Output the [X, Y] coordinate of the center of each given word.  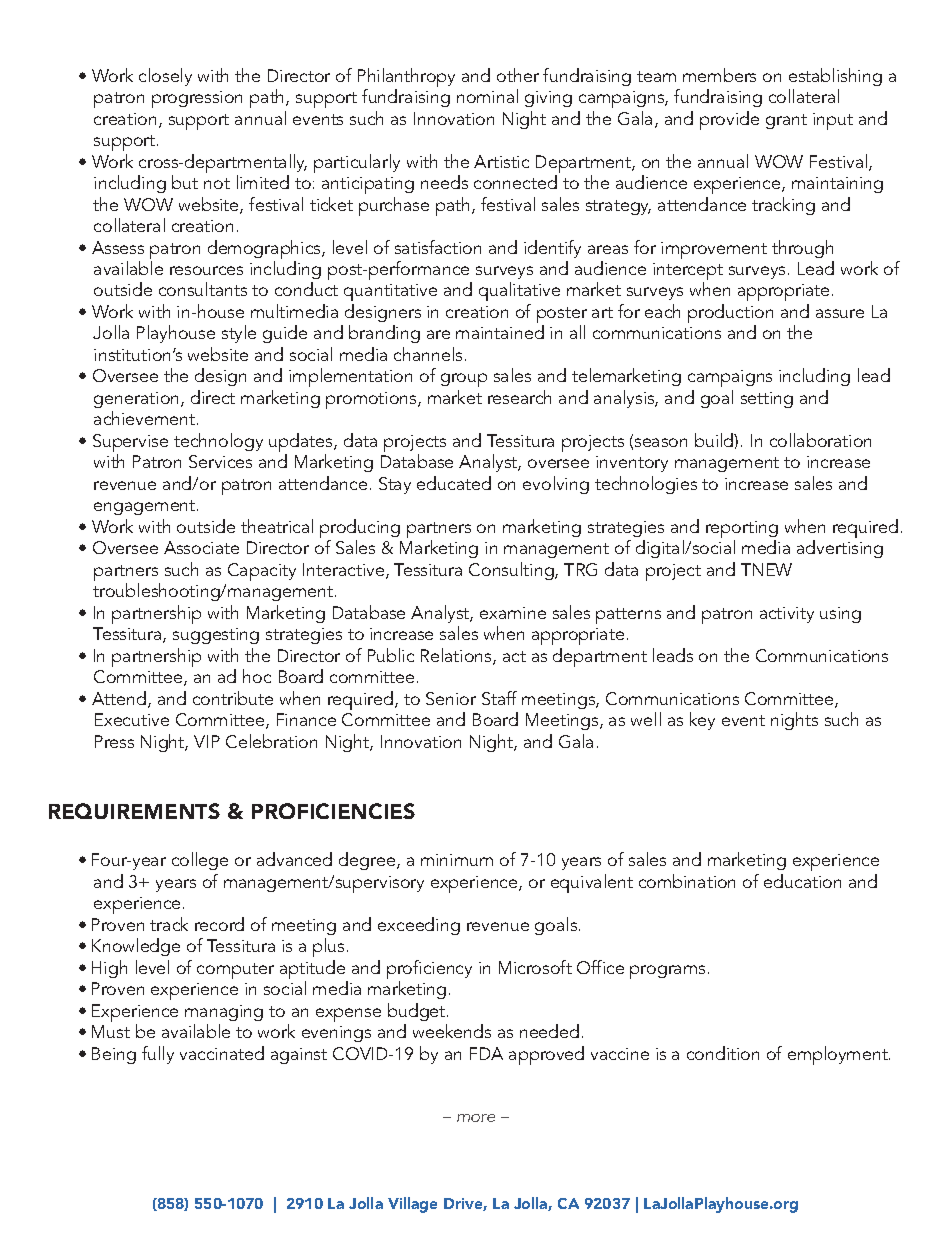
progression [197, 99]
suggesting [216, 636]
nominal [487, 96]
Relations [457, 656]
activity [787, 615]
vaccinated [222, 1053]
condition [723, 1053]
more [476, 1118]
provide [729, 120]
